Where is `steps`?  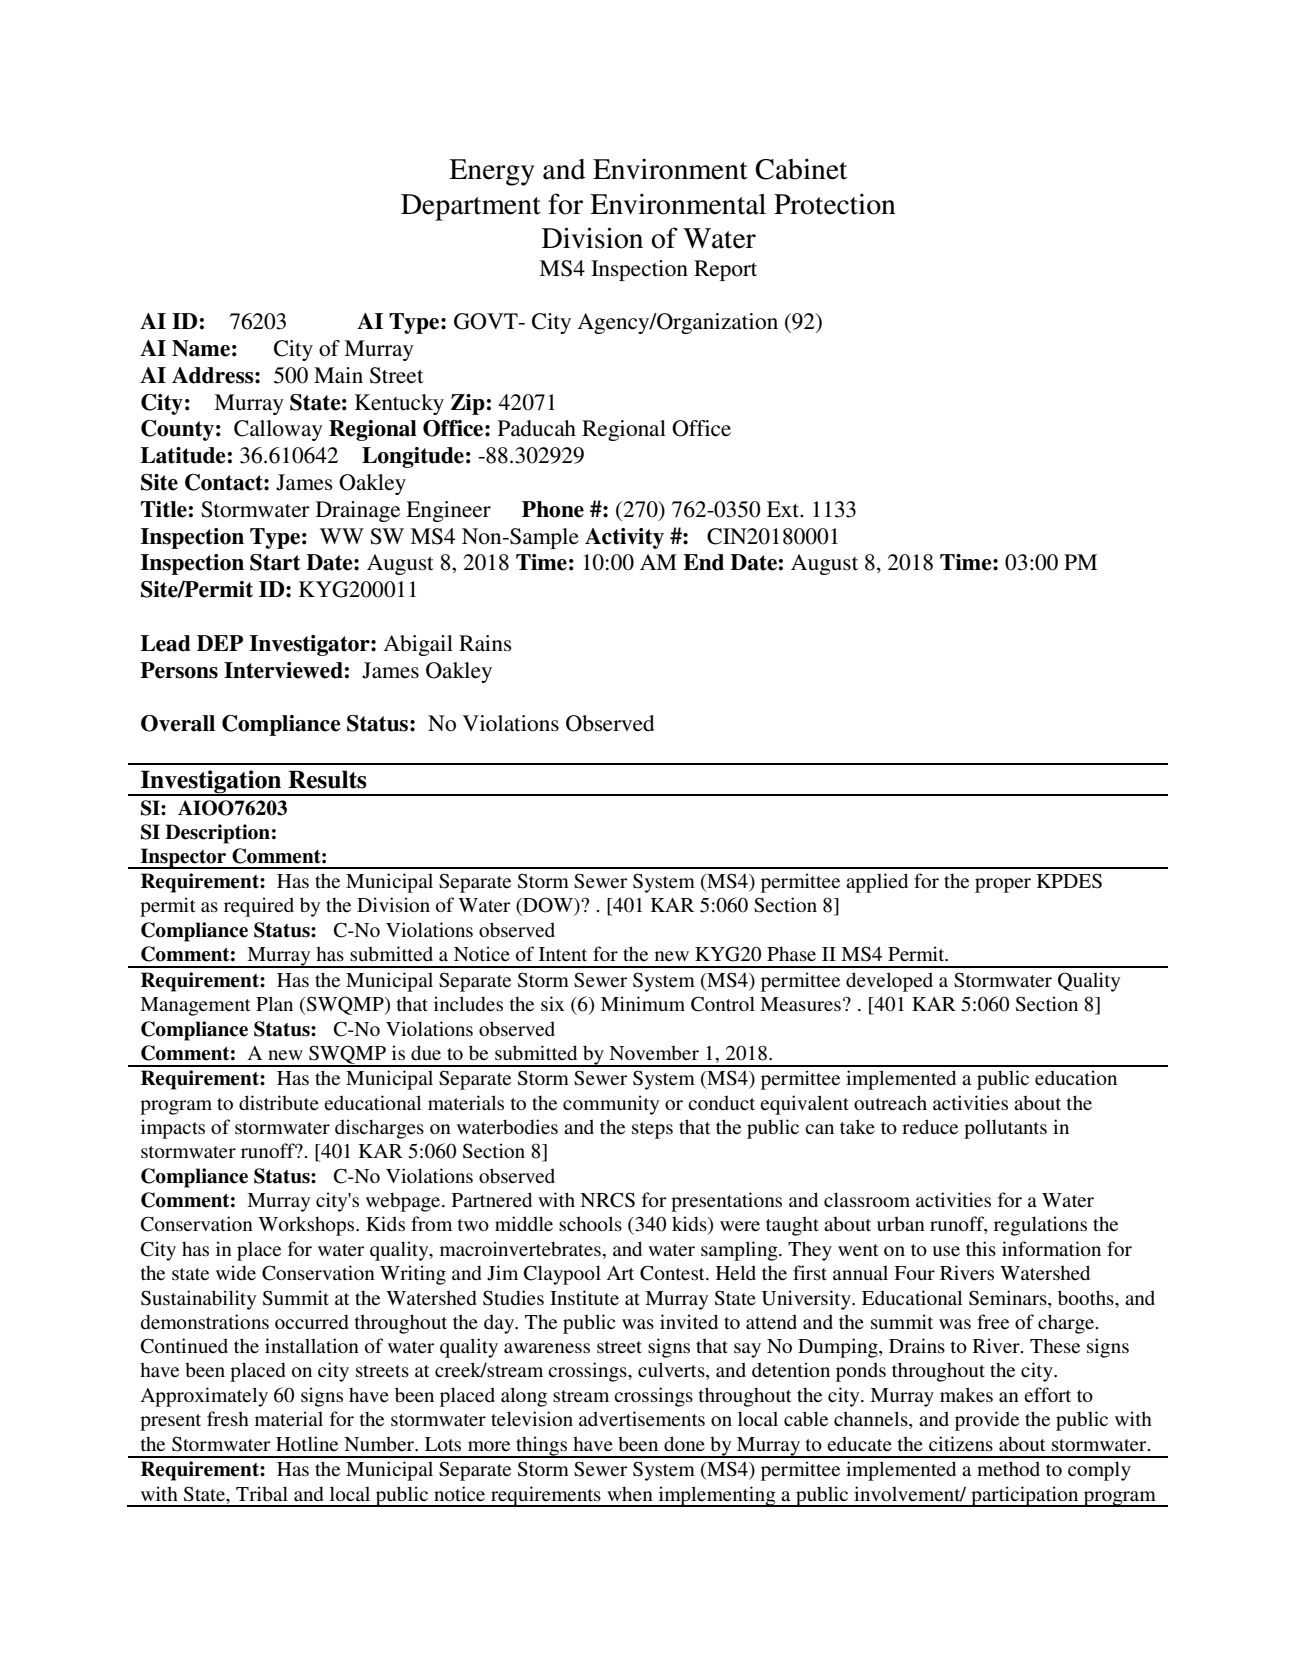
steps is located at coordinates (652, 1130).
